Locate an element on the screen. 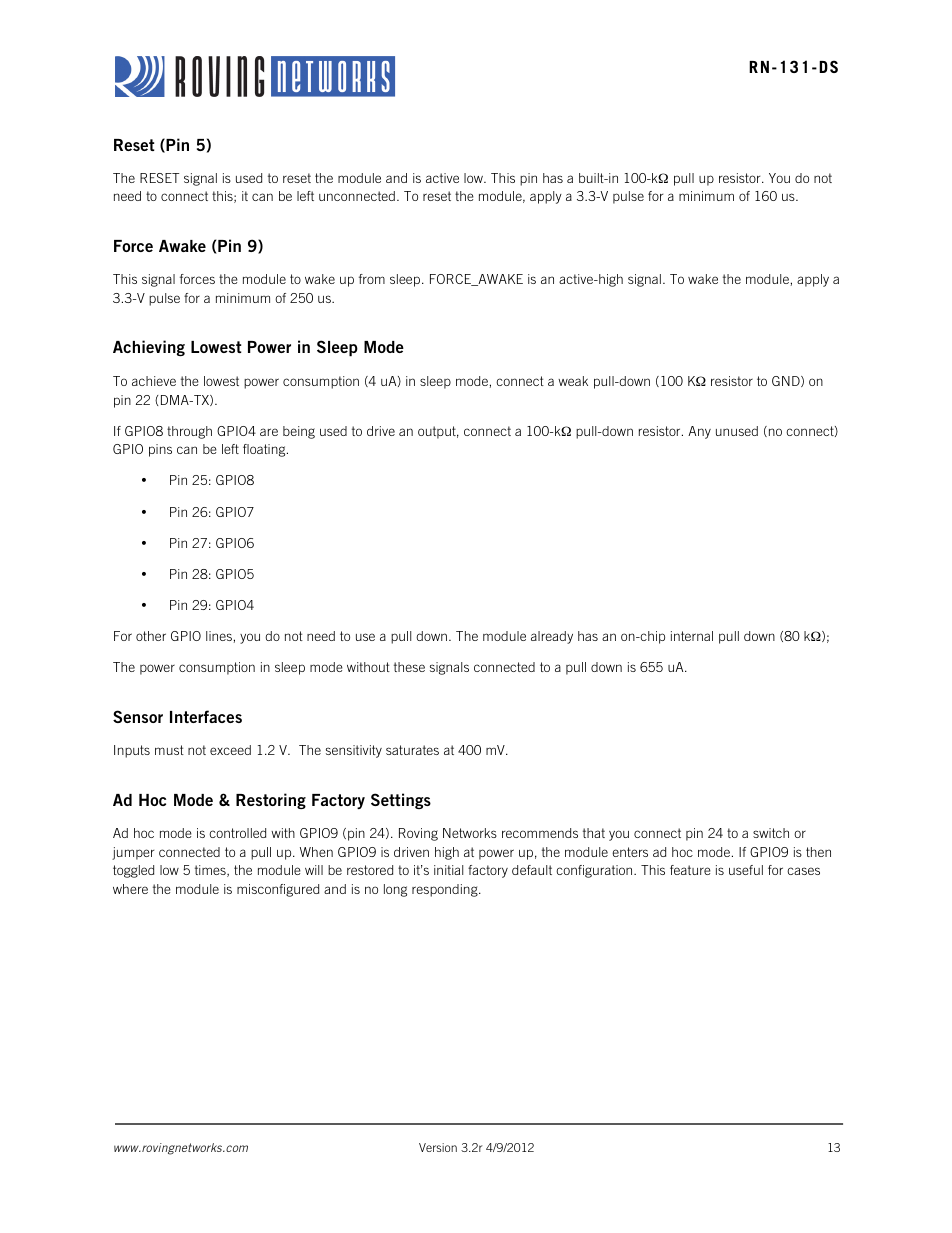  from is located at coordinates (372, 279).
